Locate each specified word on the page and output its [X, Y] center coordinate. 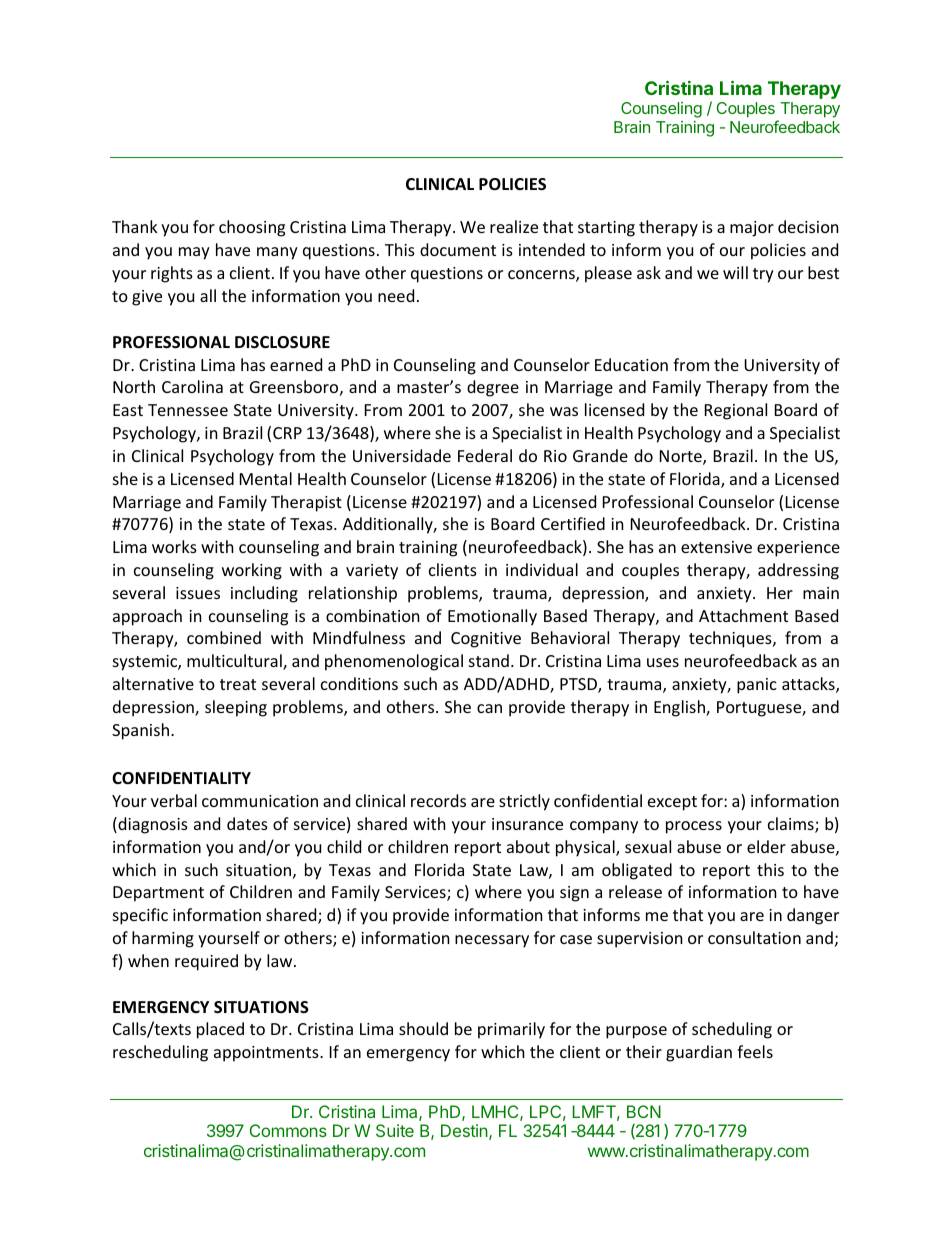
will [735, 272]
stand [489, 660]
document [458, 249]
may [194, 253]
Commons [288, 1130]
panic [757, 686]
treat [238, 684]
